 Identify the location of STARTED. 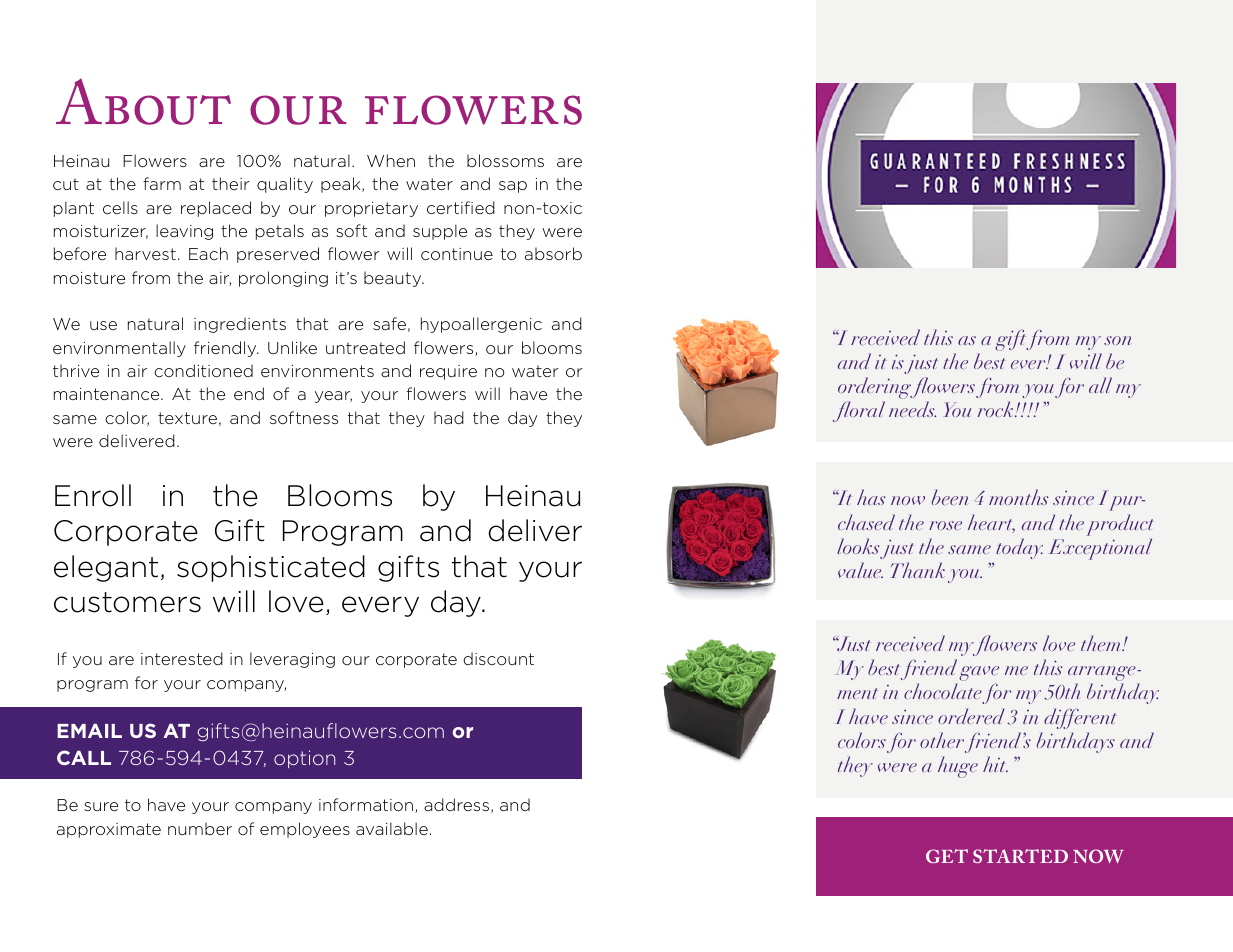
(1020, 856).
